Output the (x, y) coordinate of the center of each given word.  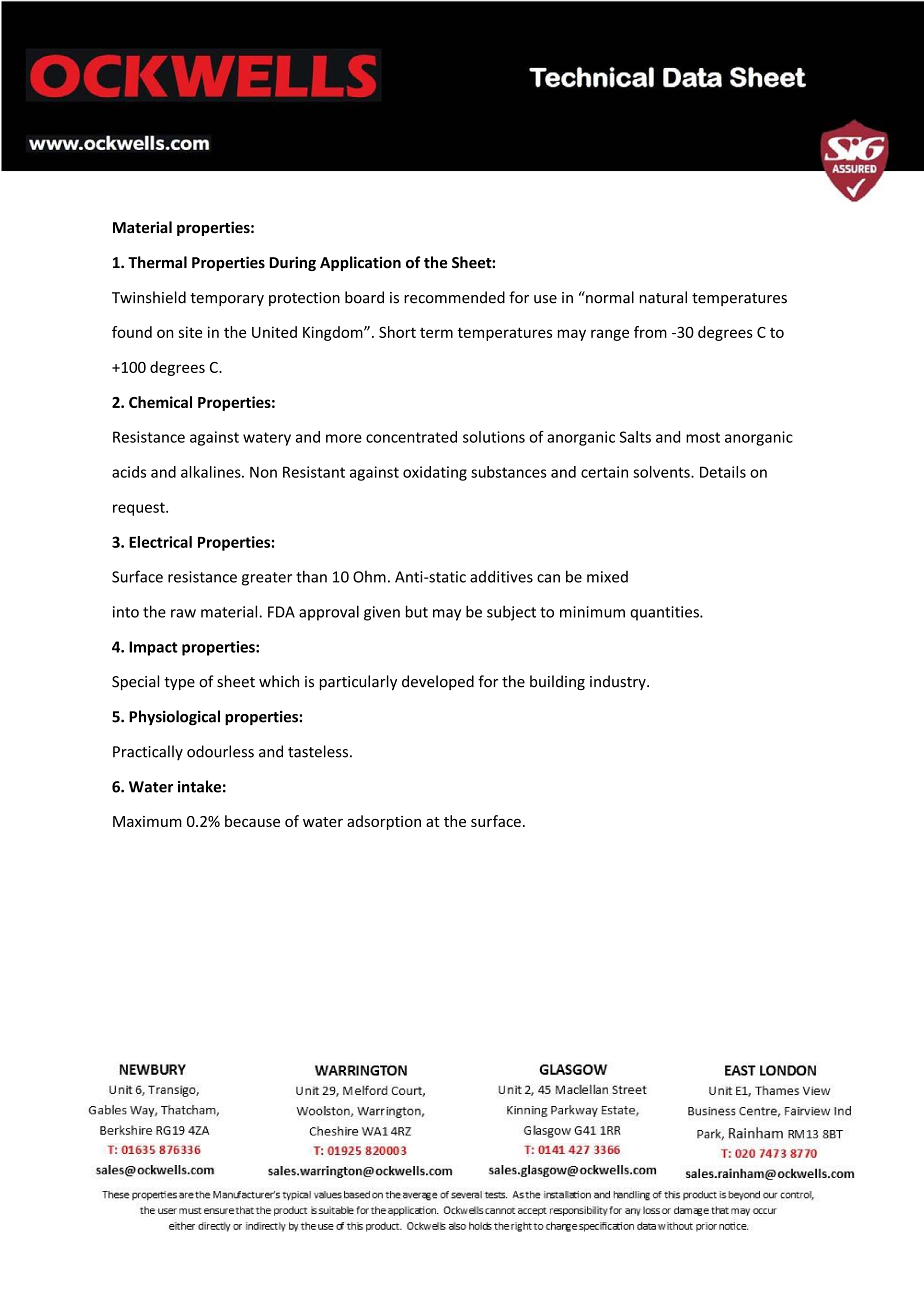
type (179, 683)
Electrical (160, 542)
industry (619, 682)
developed (438, 682)
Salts (635, 437)
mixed (607, 577)
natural (663, 297)
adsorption (384, 822)
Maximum (147, 821)
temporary (227, 299)
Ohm (369, 576)
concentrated (411, 437)
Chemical (160, 402)
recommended (454, 297)
